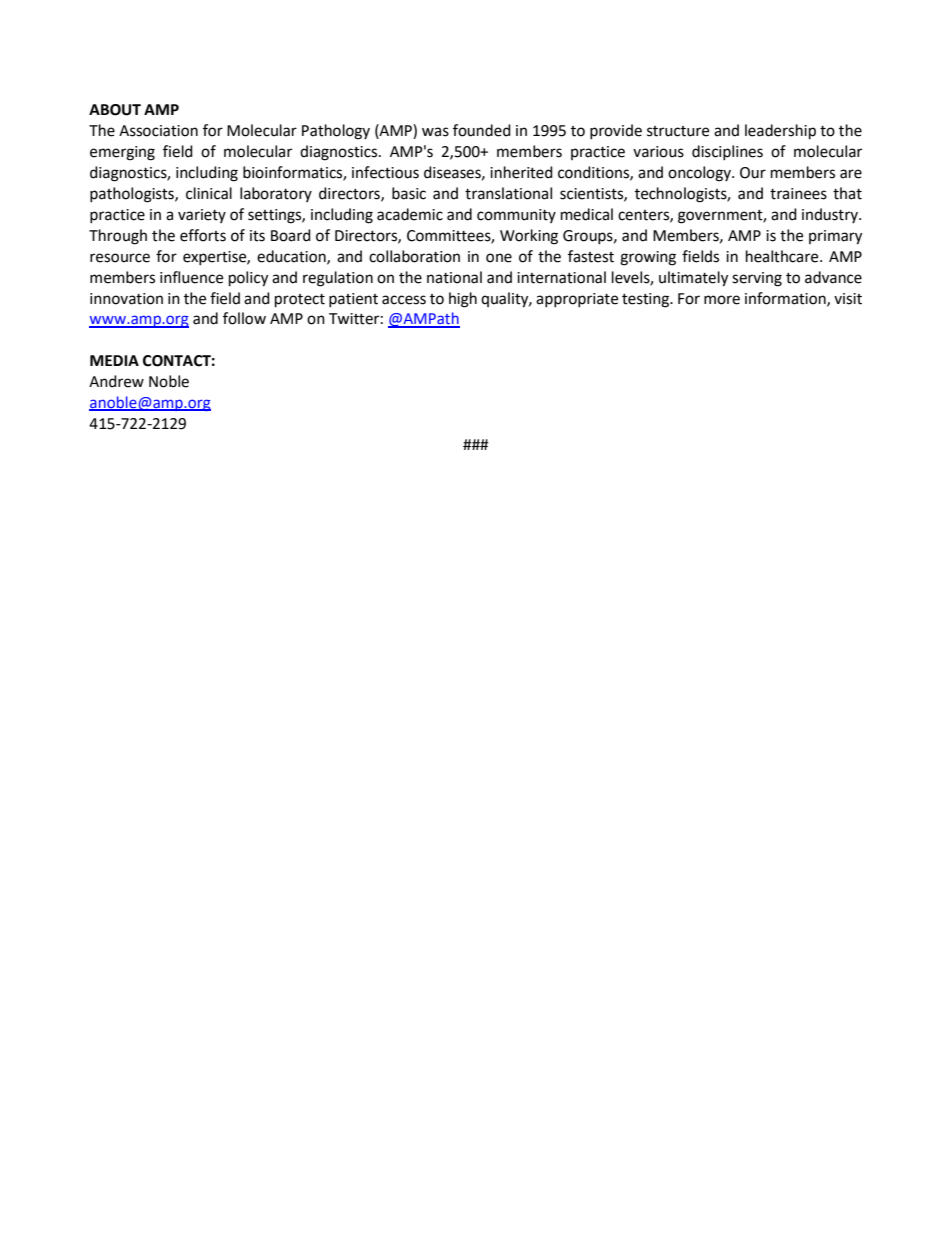  I want to click on MEDIA, so click(114, 360).
